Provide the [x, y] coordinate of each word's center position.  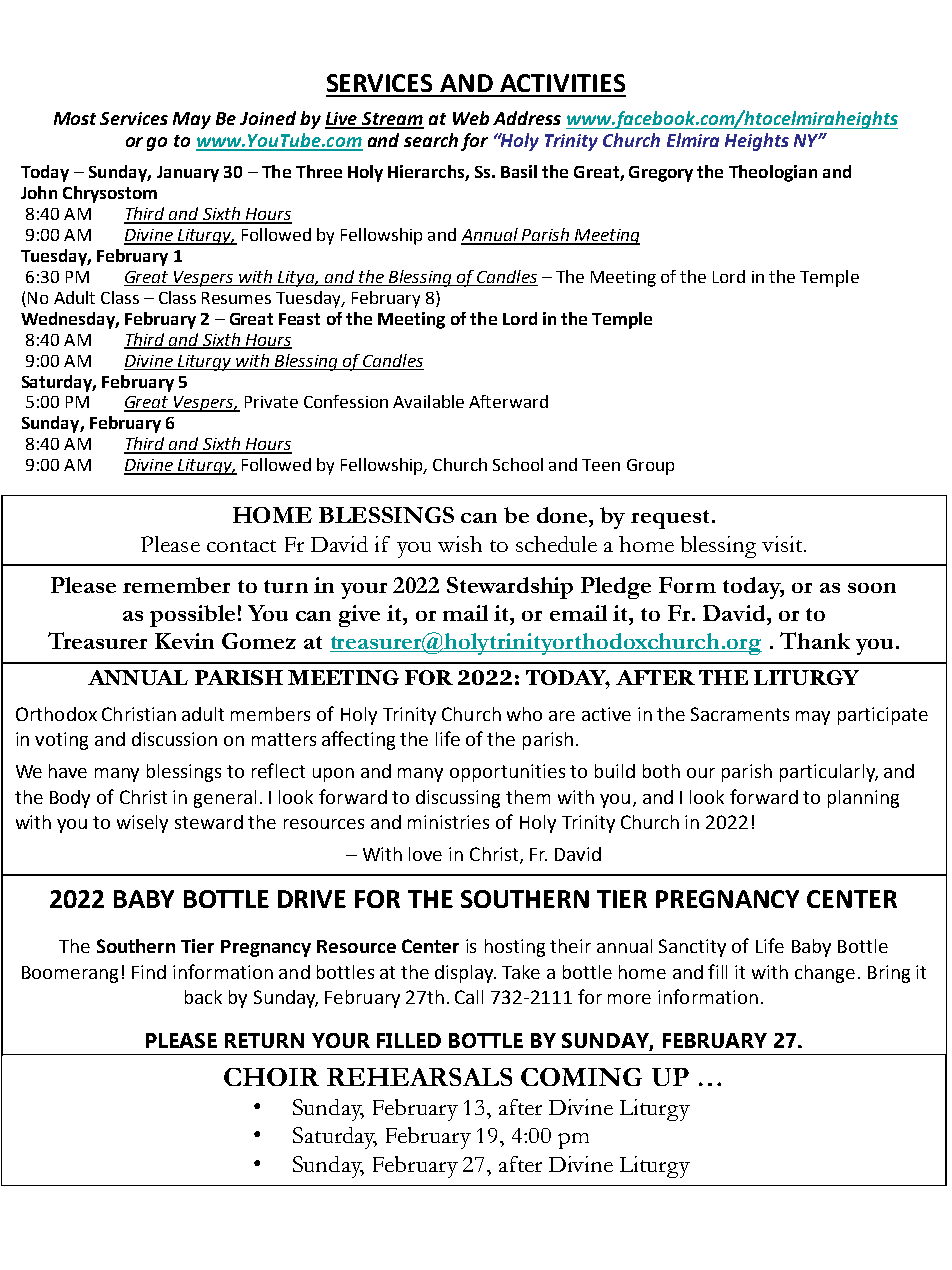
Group [650, 467]
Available [428, 401]
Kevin [184, 641]
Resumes [236, 298]
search [431, 140]
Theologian [773, 173]
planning [863, 799]
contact [241, 546]
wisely [142, 824]
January [188, 174]
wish [460, 544]
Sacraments [740, 714]
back [203, 997]
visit [782, 544]
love [425, 854]
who [524, 714]
